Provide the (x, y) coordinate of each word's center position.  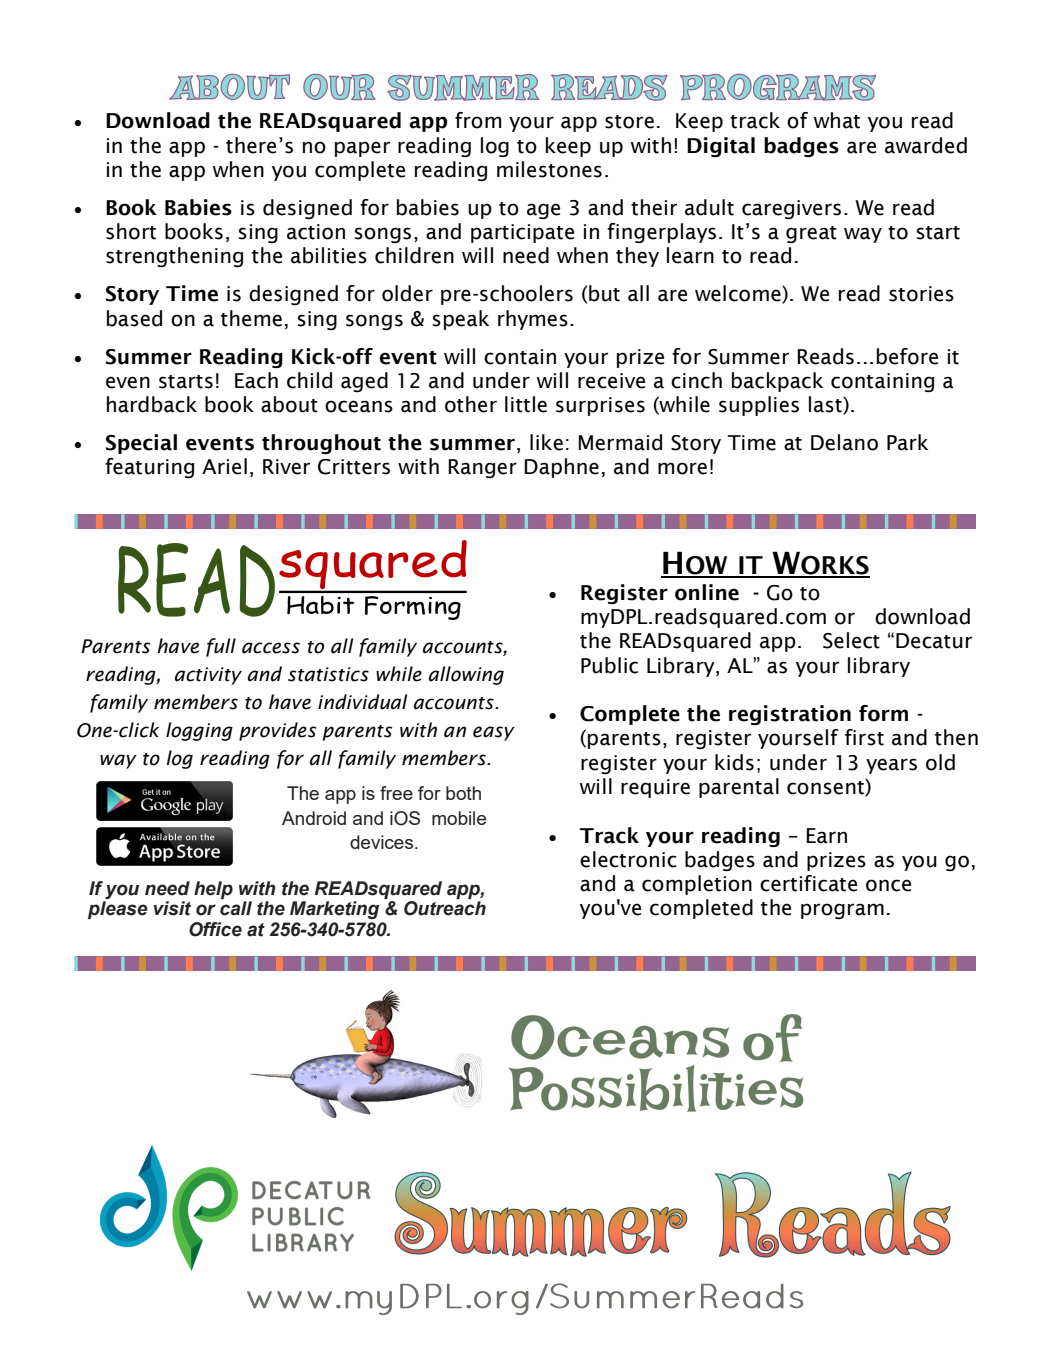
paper (362, 149)
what (837, 120)
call (236, 908)
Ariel (224, 466)
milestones (549, 169)
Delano (844, 442)
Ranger (482, 468)
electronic (628, 859)
